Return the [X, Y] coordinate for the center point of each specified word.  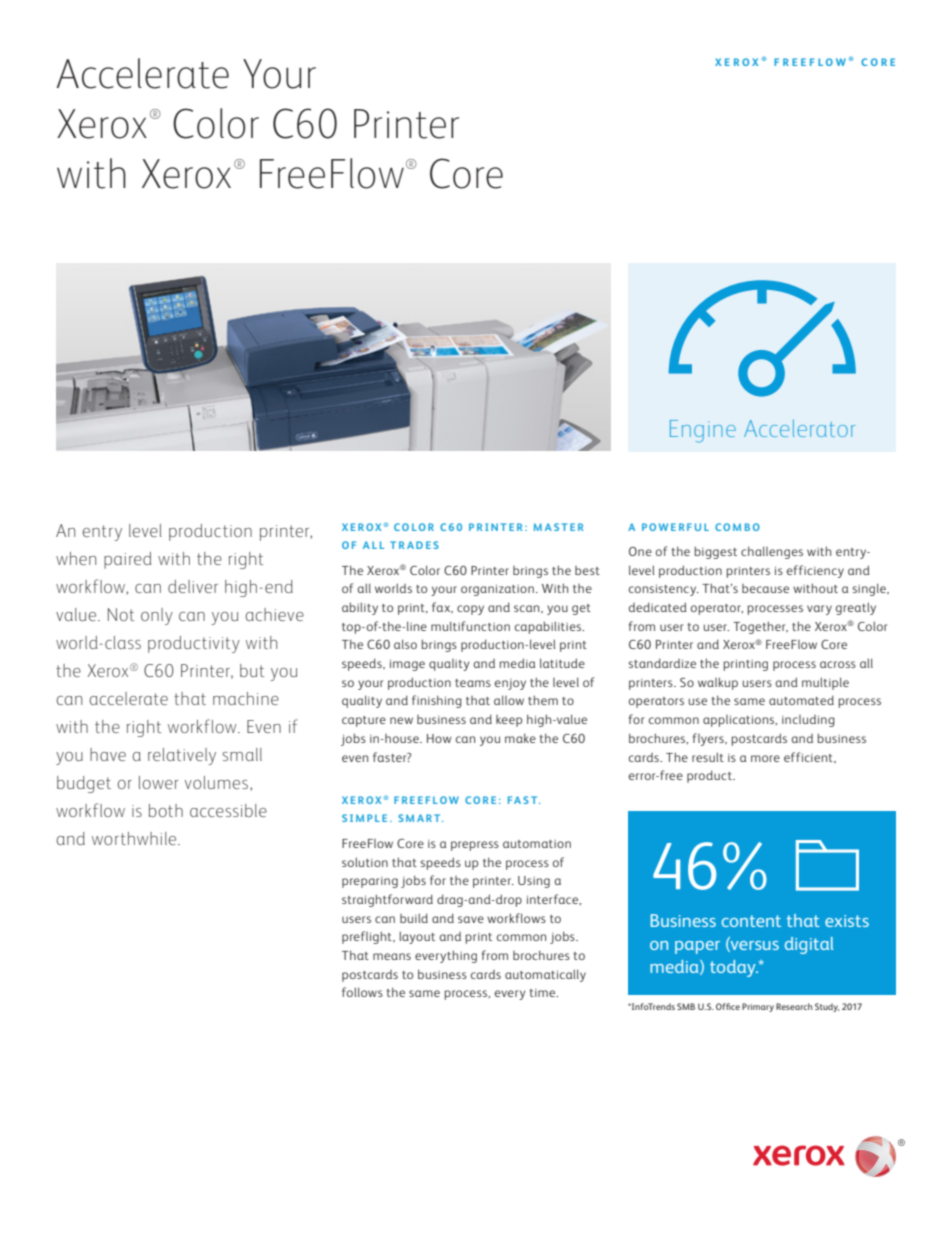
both [166, 810]
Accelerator [799, 428]
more [765, 758]
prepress [475, 846]
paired [128, 560]
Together [760, 627]
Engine [703, 431]
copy [470, 610]
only [157, 616]
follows [362, 992]
